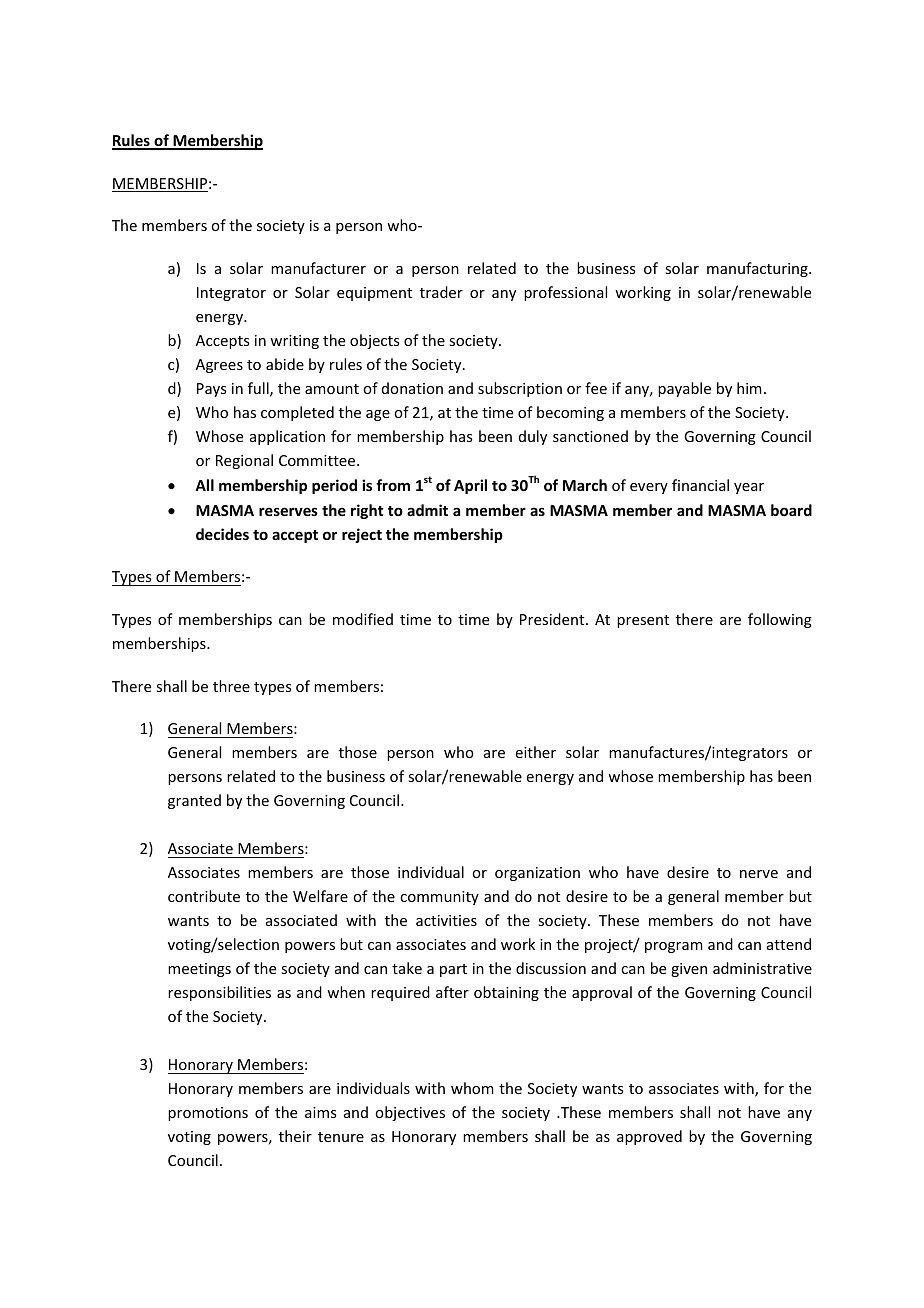 Image resolution: width=924 pixels, height=1308 pixels. I want to click on three, so click(231, 686).
